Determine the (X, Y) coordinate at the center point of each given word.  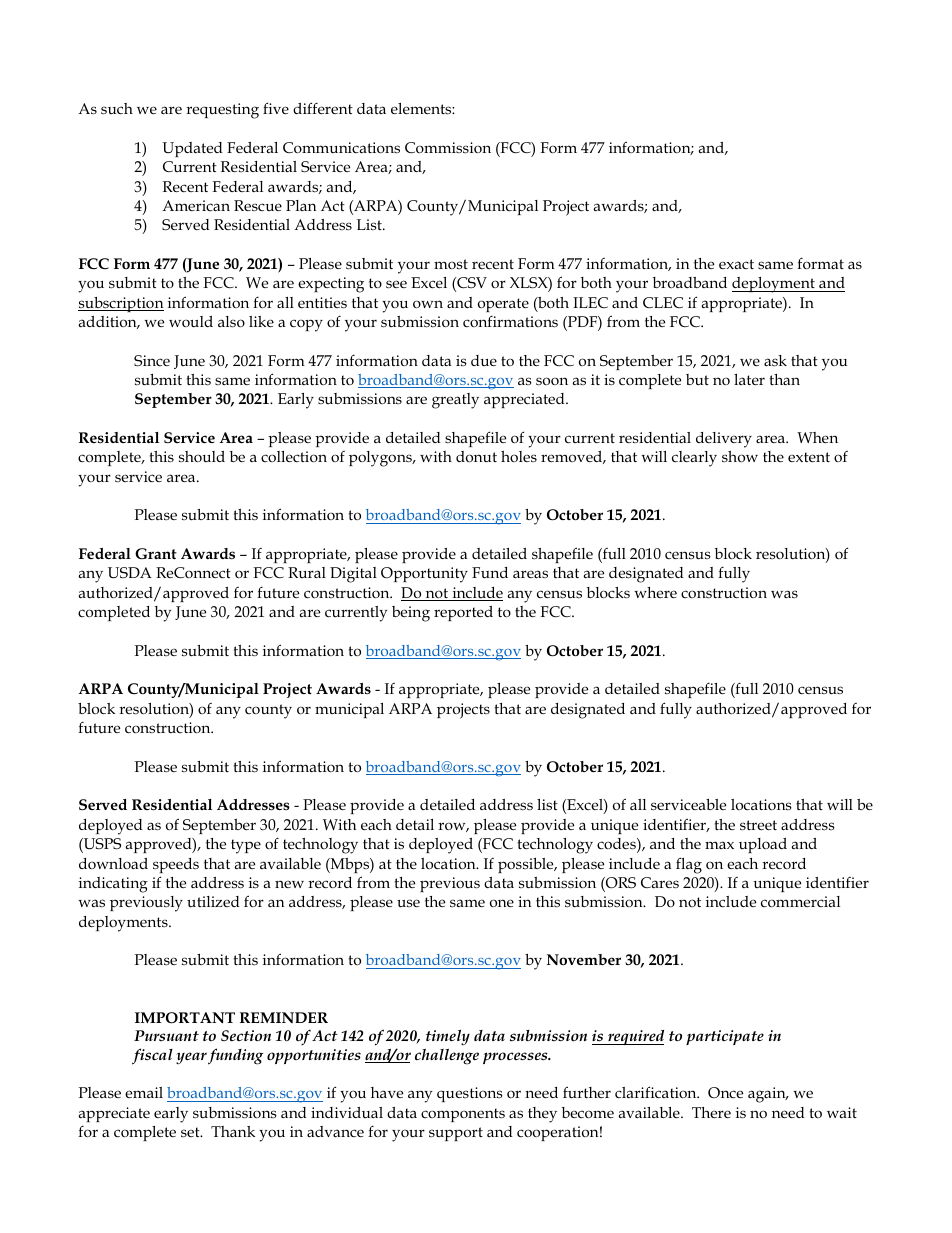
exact (736, 264)
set (191, 1132)
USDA (130, 573)
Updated (192, 149)
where (655, 592)
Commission (448, 147)
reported (463, 613)
